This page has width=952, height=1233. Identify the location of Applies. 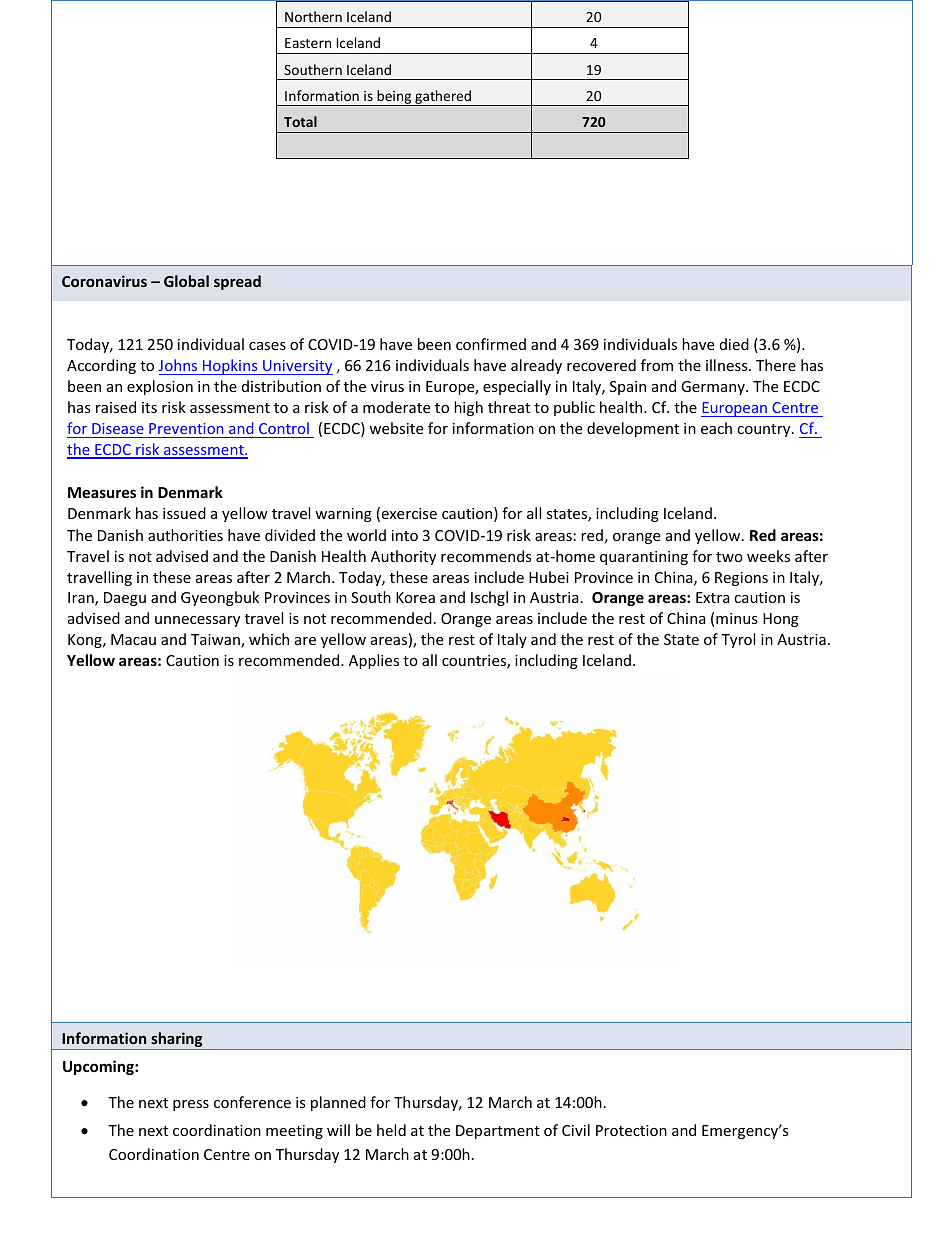
(374, 661).
